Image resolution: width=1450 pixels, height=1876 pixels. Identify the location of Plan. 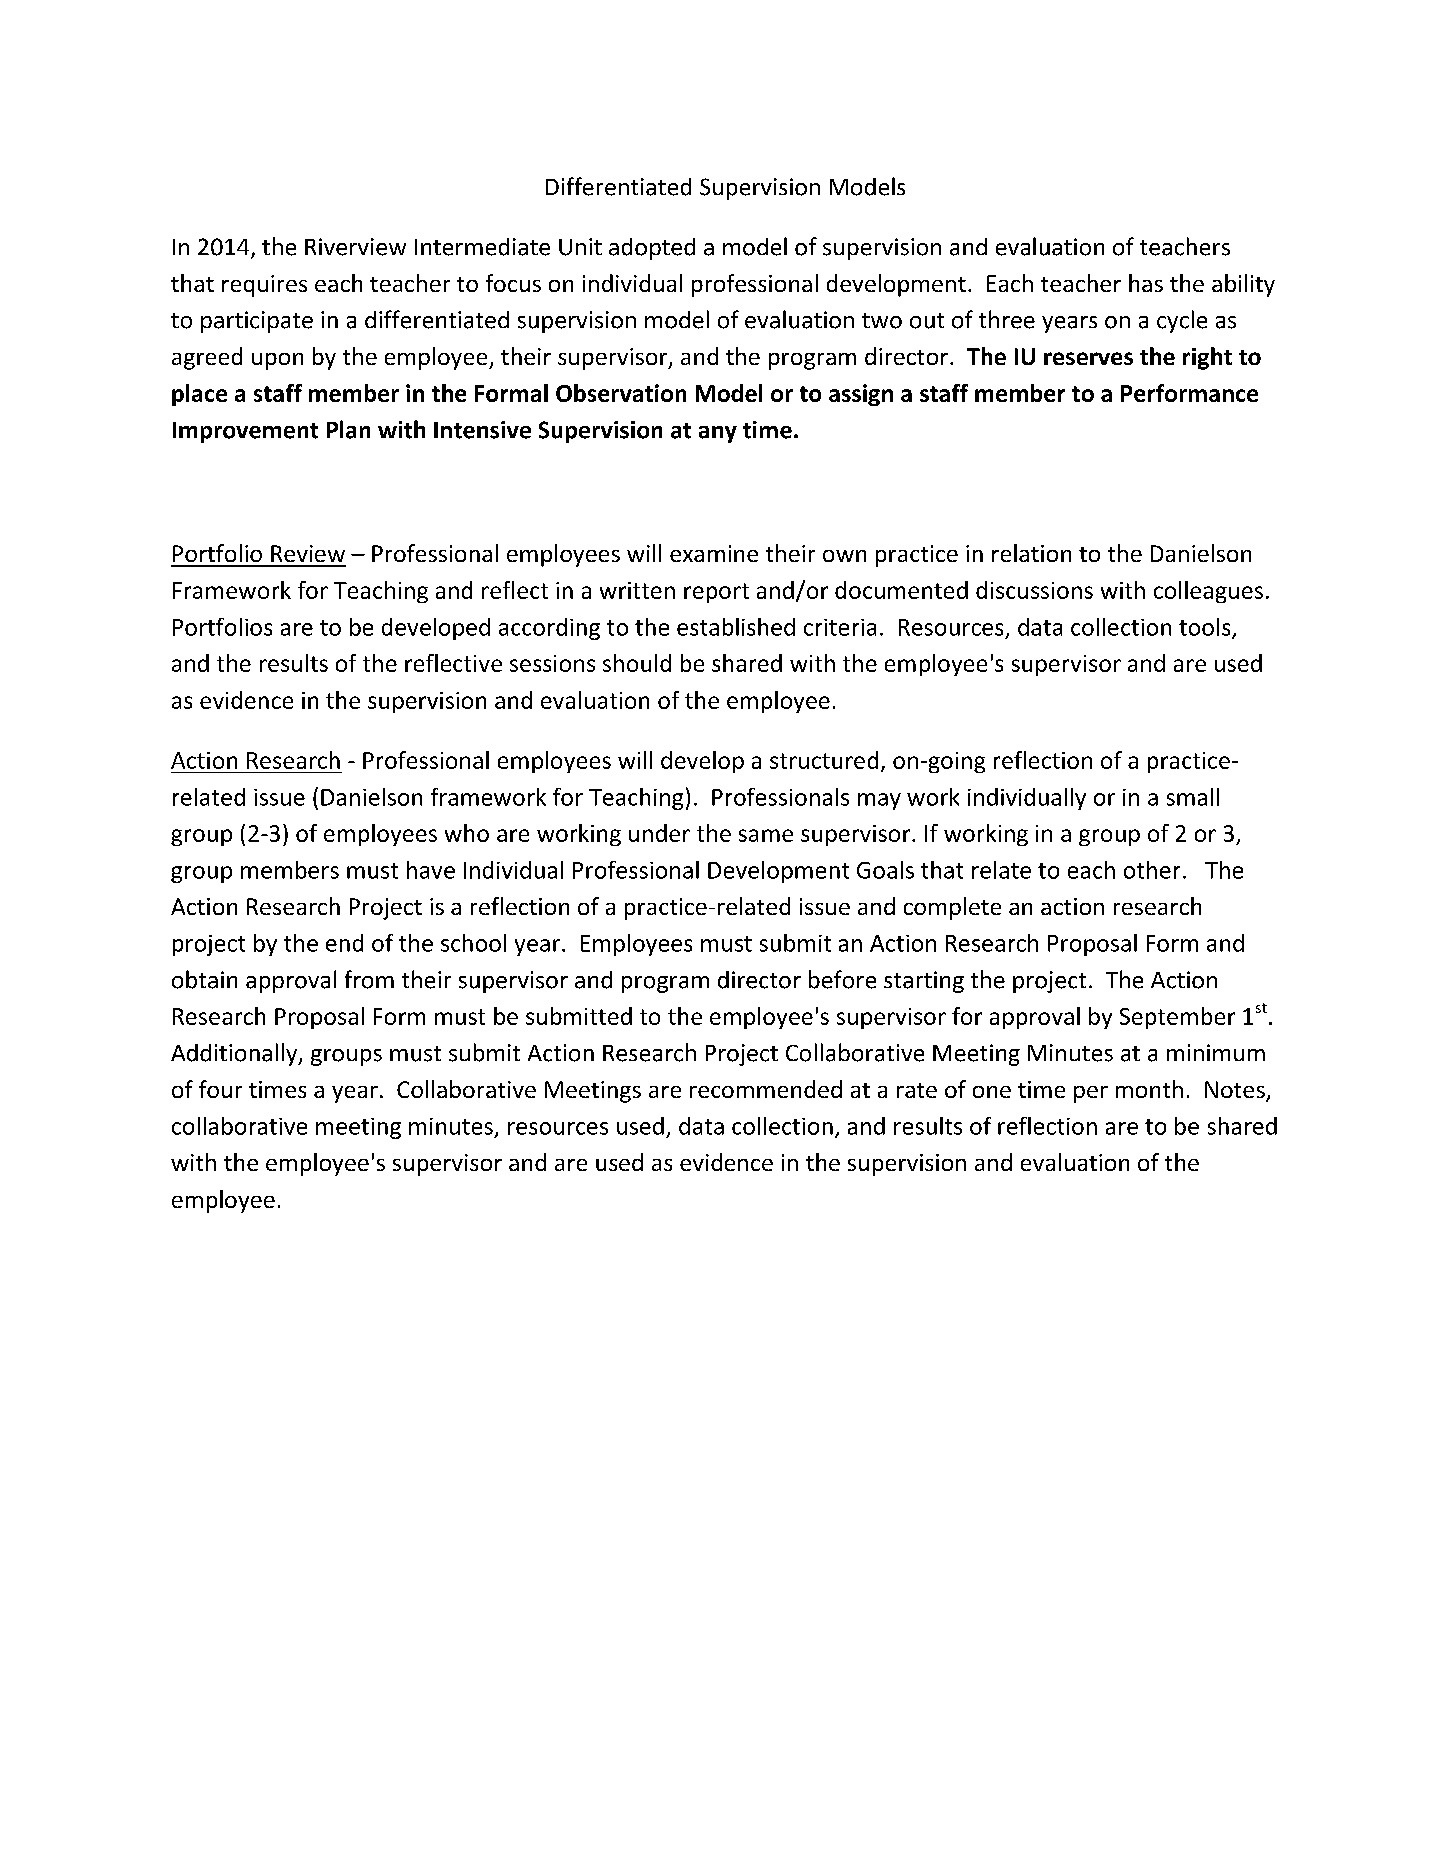
(348, 429).
